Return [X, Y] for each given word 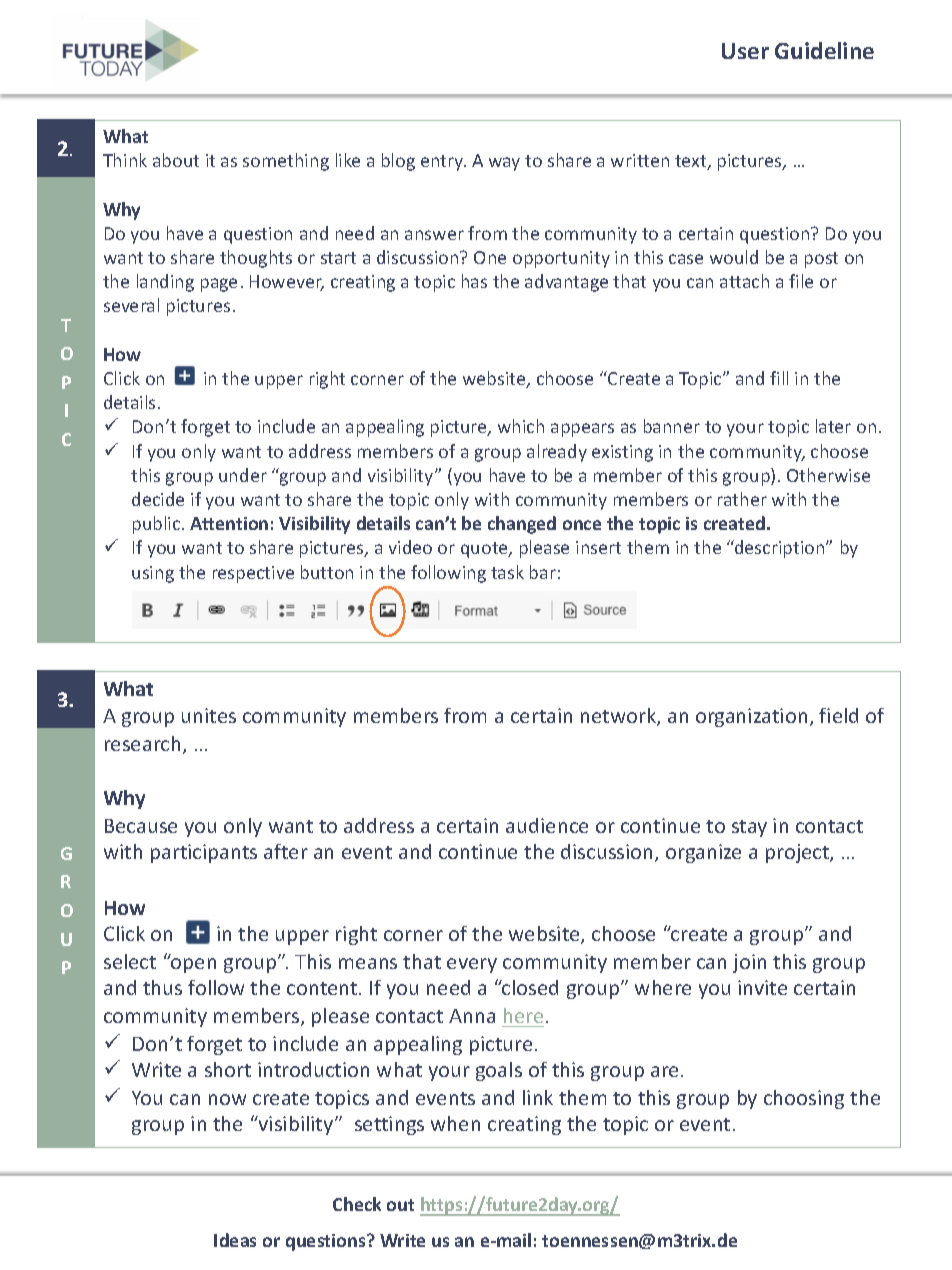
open [192, 964]
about [176, 160]
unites [209, 715]
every [472, 965]
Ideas [235, 1240]
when [455, 1123]
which [521, 426]
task [507, 572]
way [504, 164]
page [219, 285]
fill [779, 378]
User [745, 51]
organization [751, 717]
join [749, 963]
